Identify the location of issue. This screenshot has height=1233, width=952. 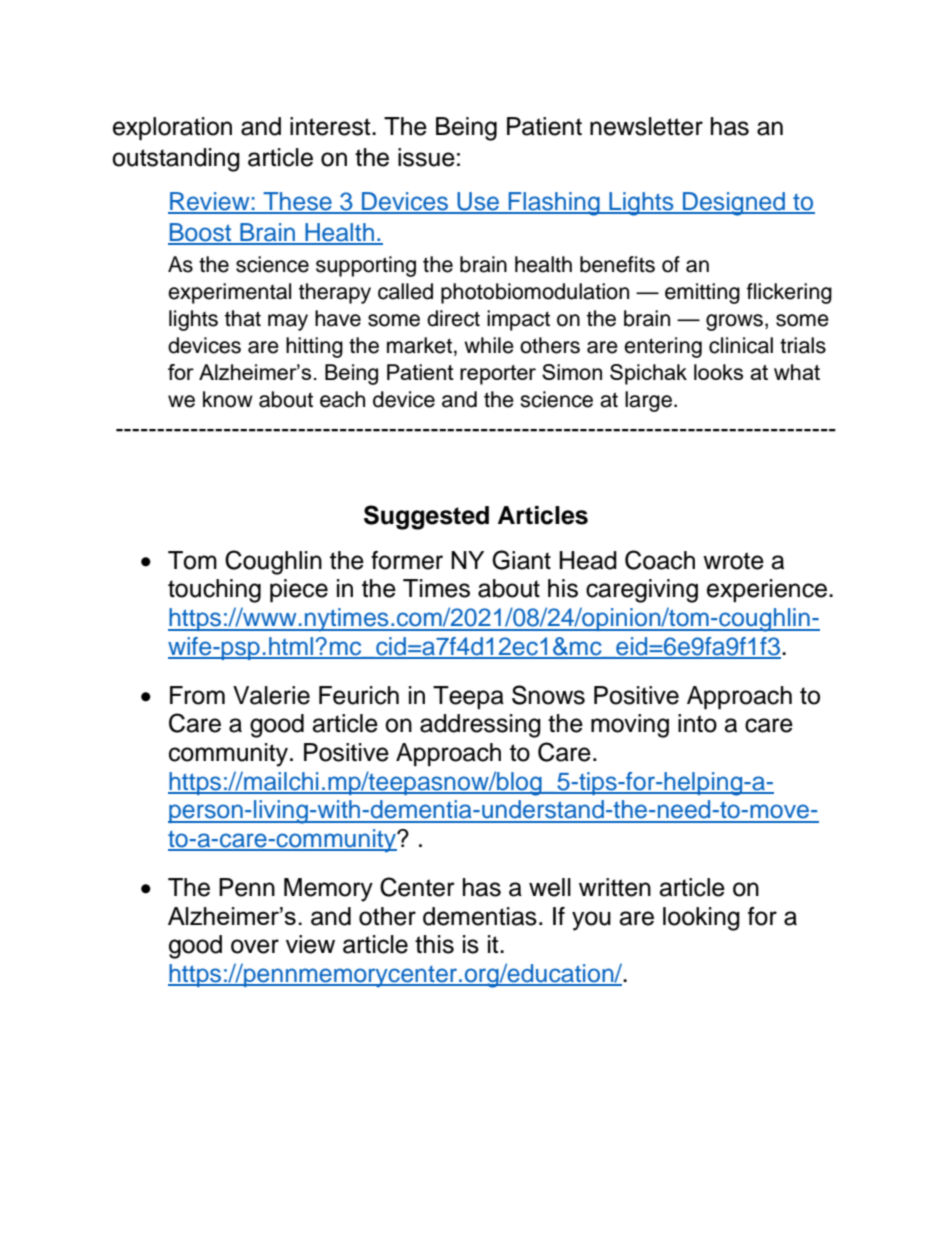
(426, 157).
